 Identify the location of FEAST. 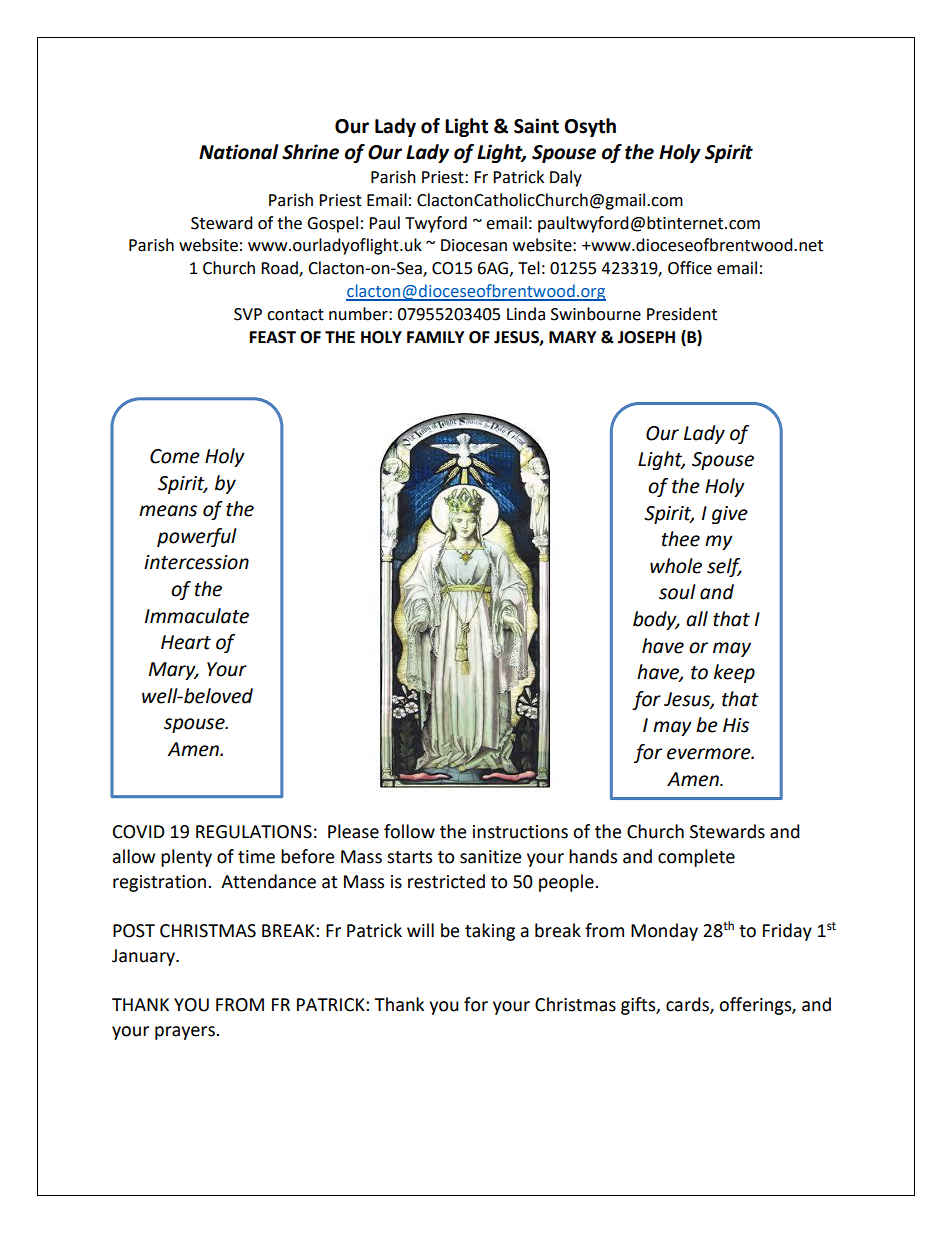
(273, 337).
